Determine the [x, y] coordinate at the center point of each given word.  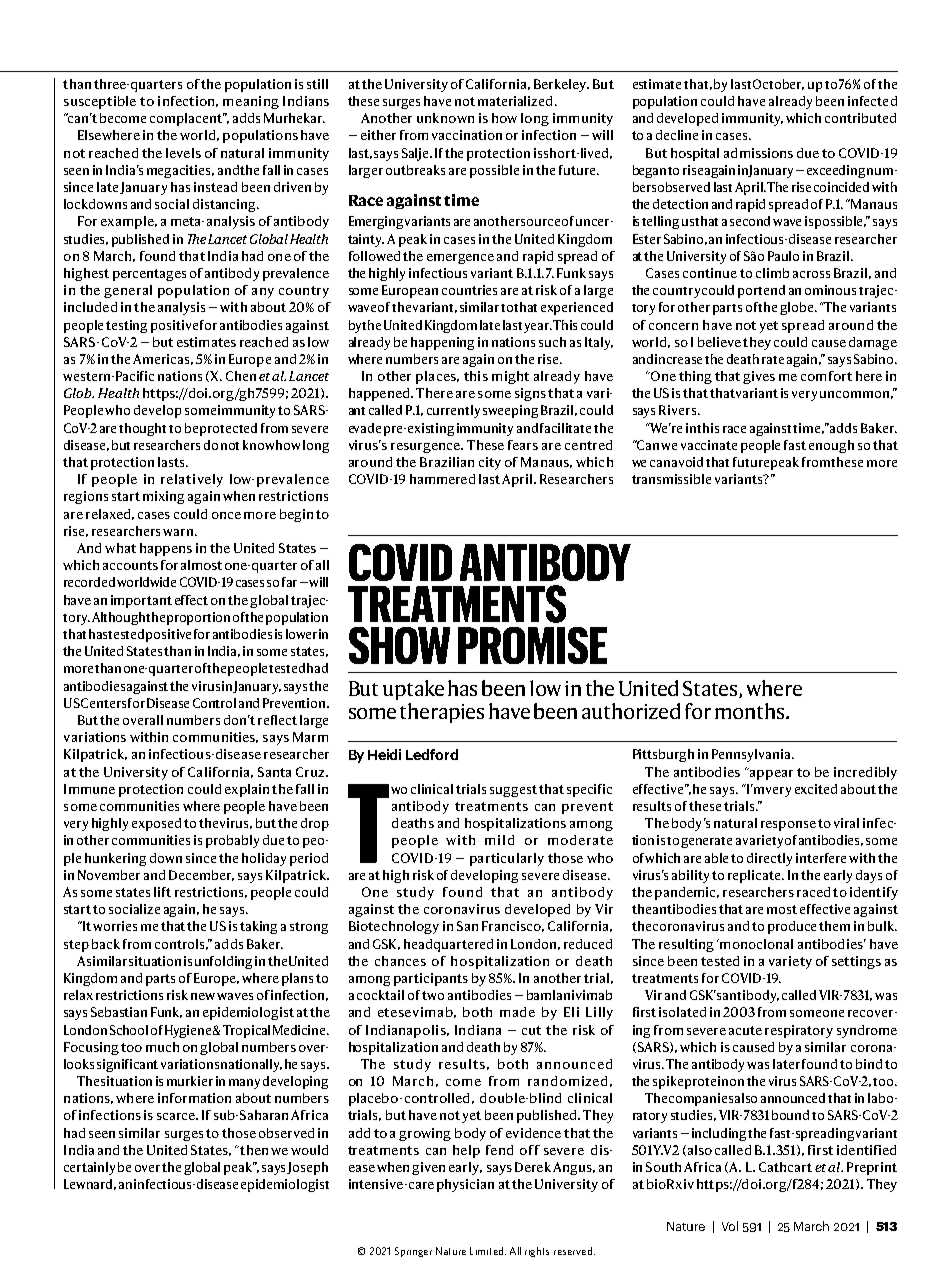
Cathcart [785, 1167]
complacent [187, 119]
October [778, 84]
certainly [89, 1168]
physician [465, 1185]
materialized [515, 101]
